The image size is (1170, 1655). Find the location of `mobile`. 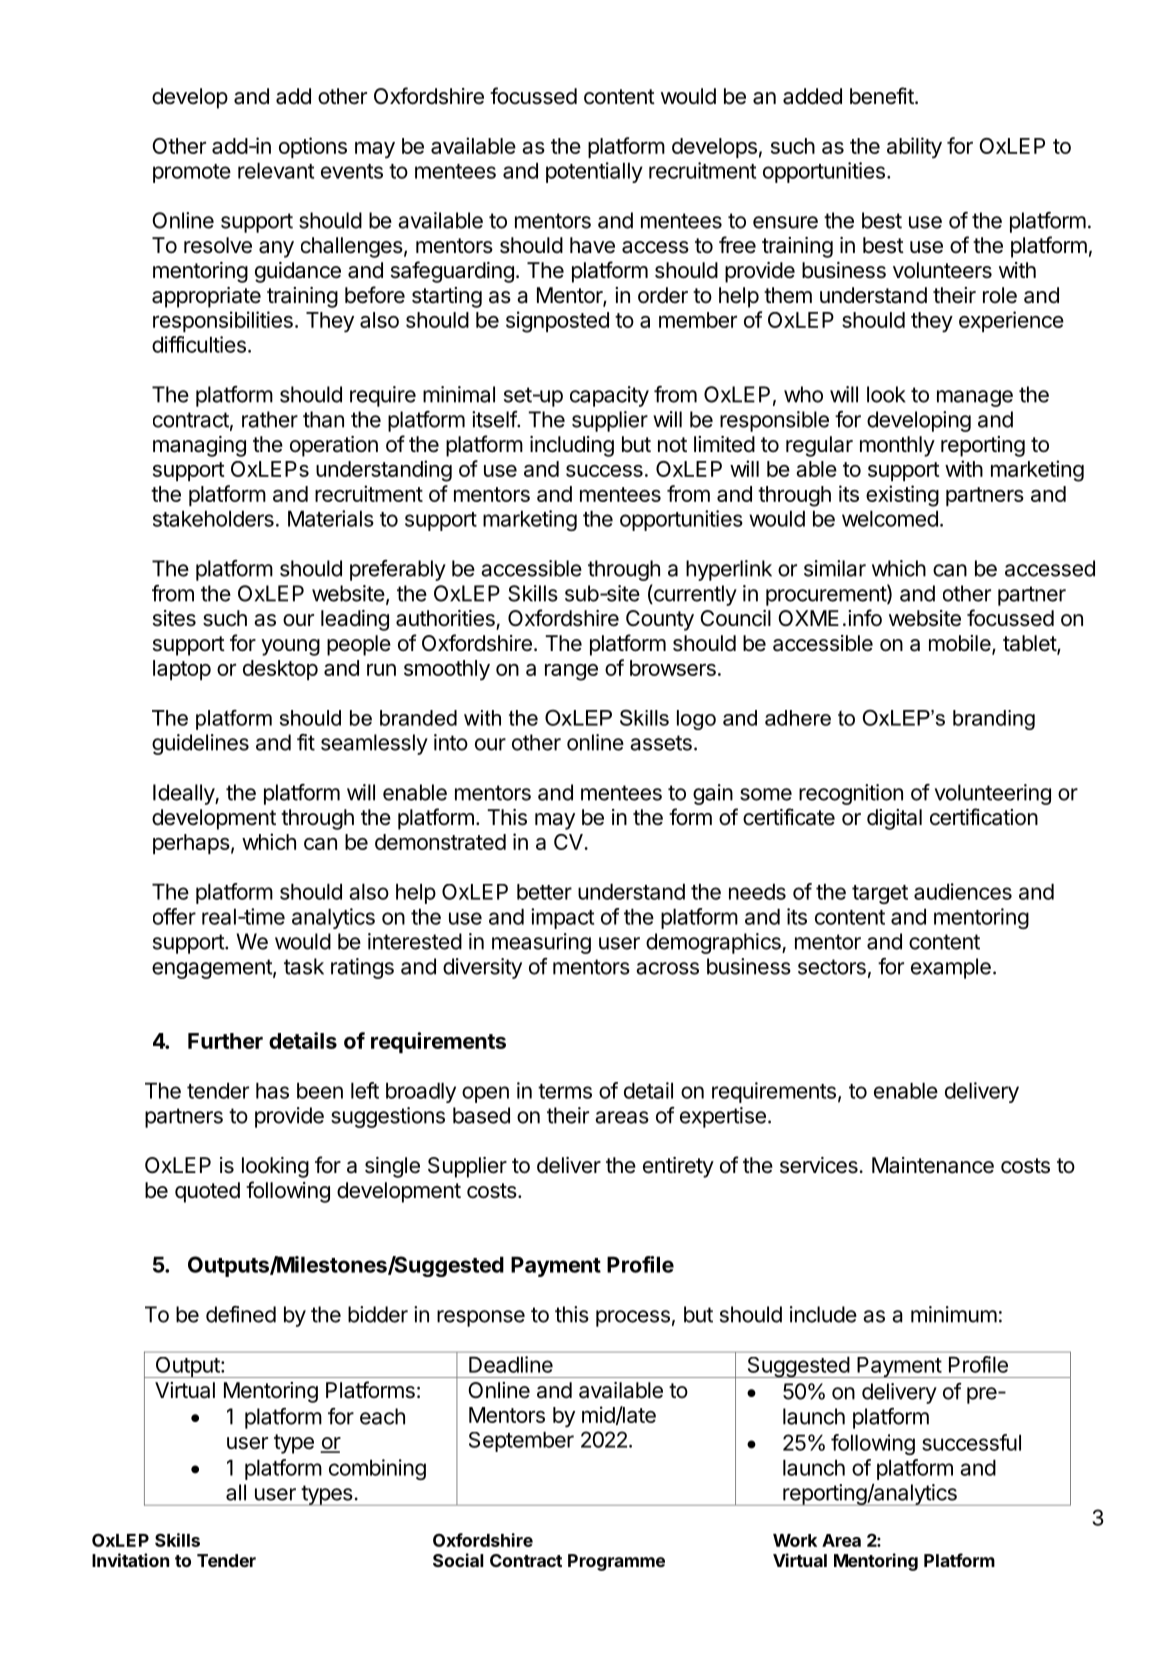

mobile is located at coordinates (961, 644).
